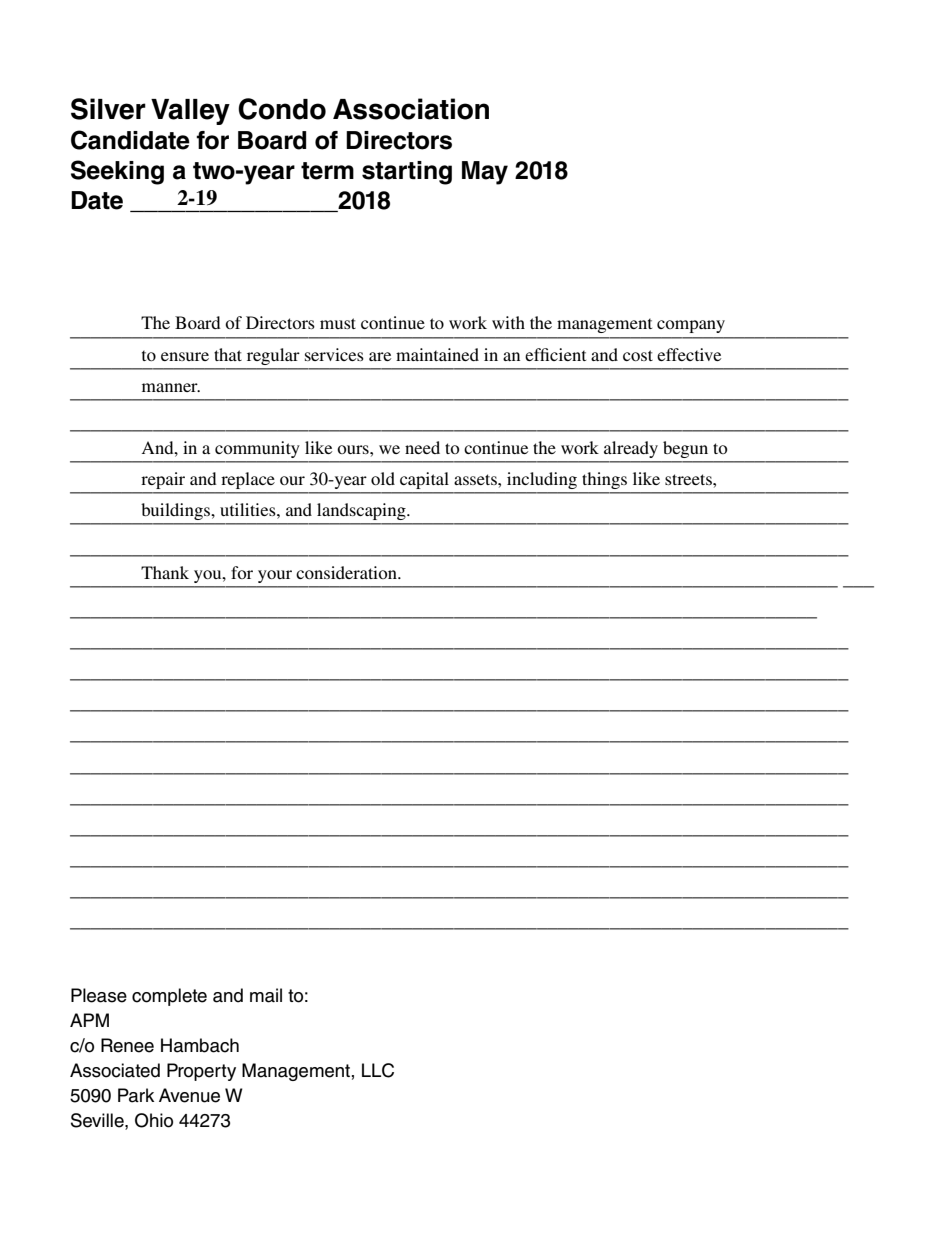 The height and width of the page is (1233, 952). Describe the element at coordinates (190, 112) in the page. I see `Valley` at that location.
